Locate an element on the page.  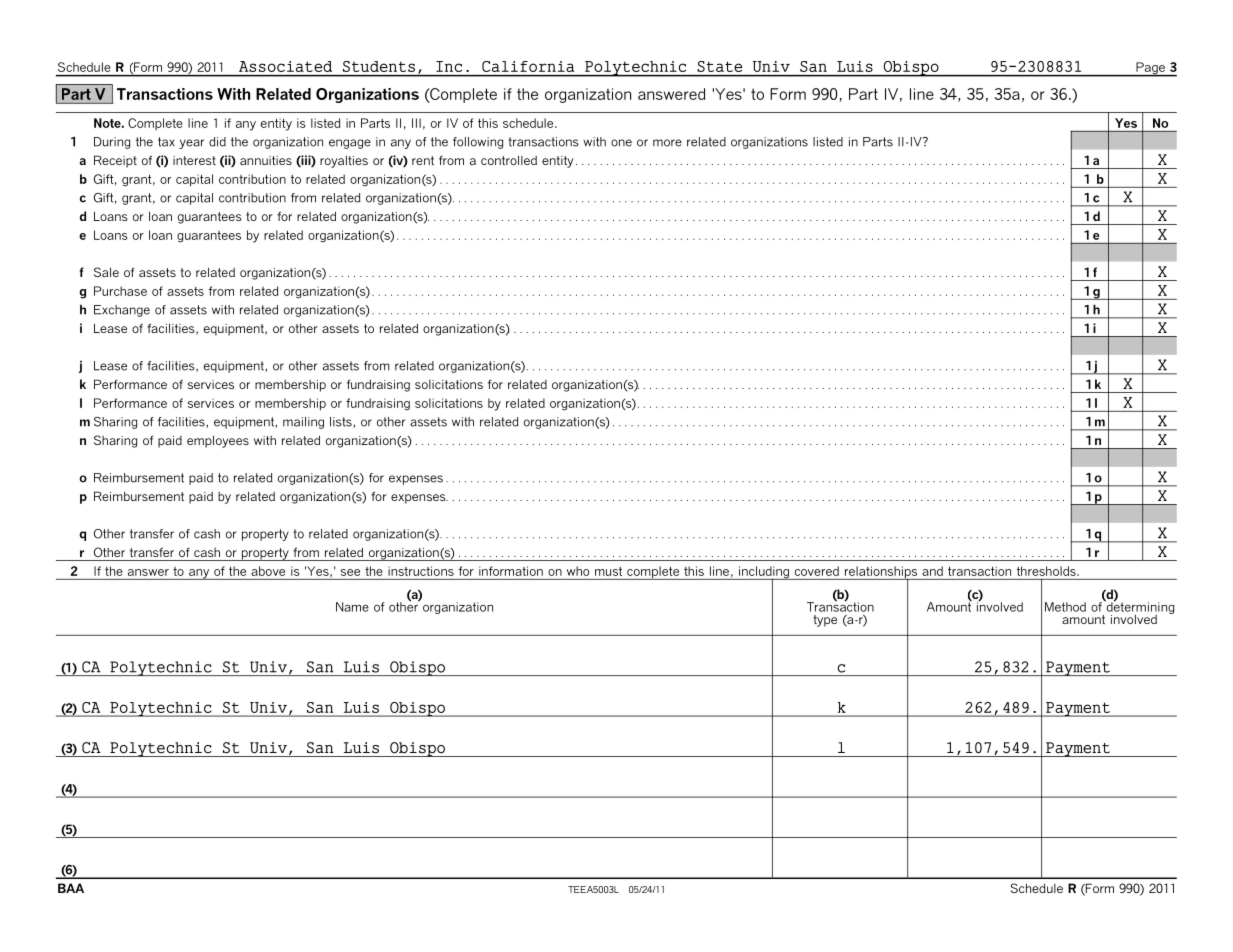
employees is located at coordinates (218, 441).
